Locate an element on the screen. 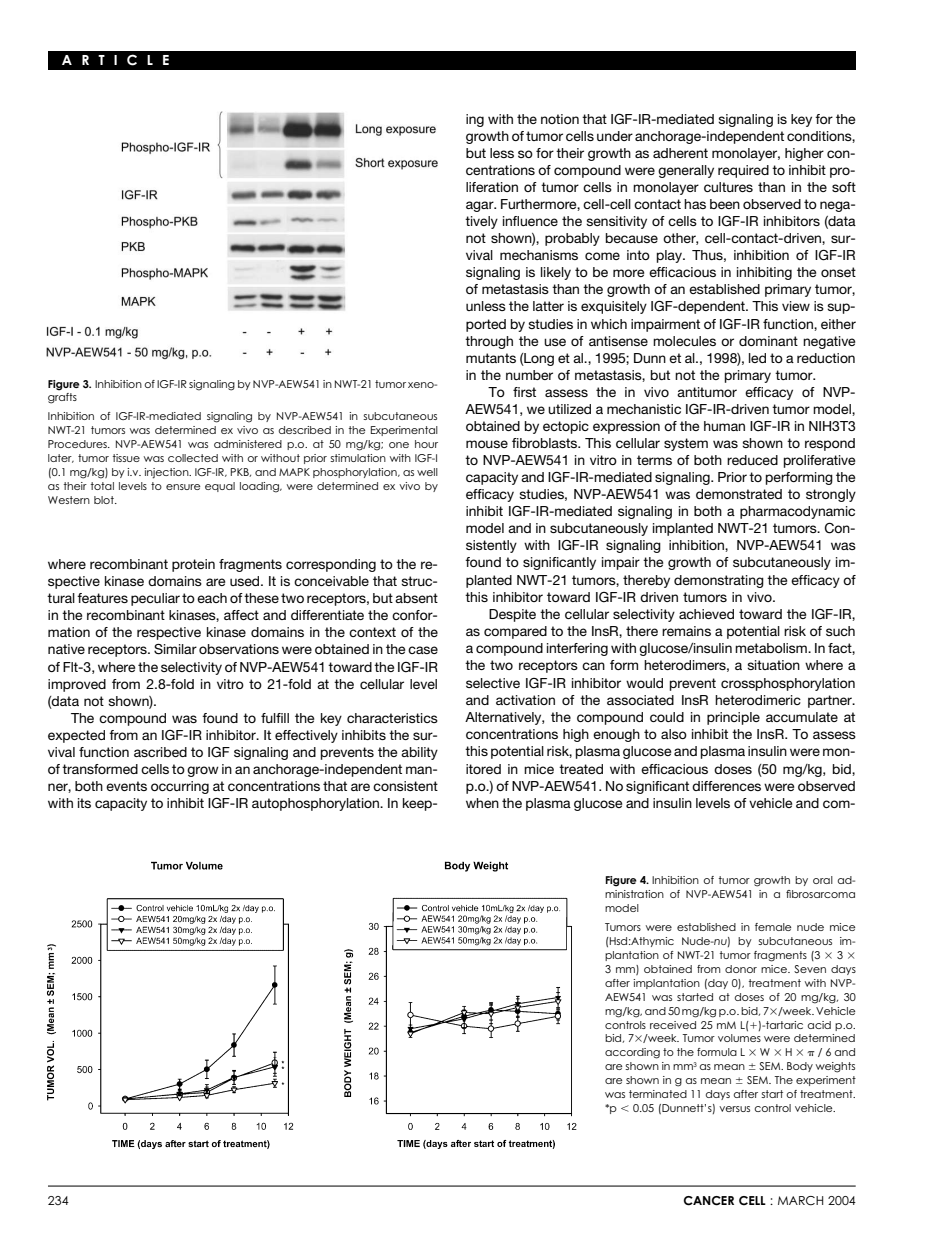  terminated is located at coordinates (658, 1094).
